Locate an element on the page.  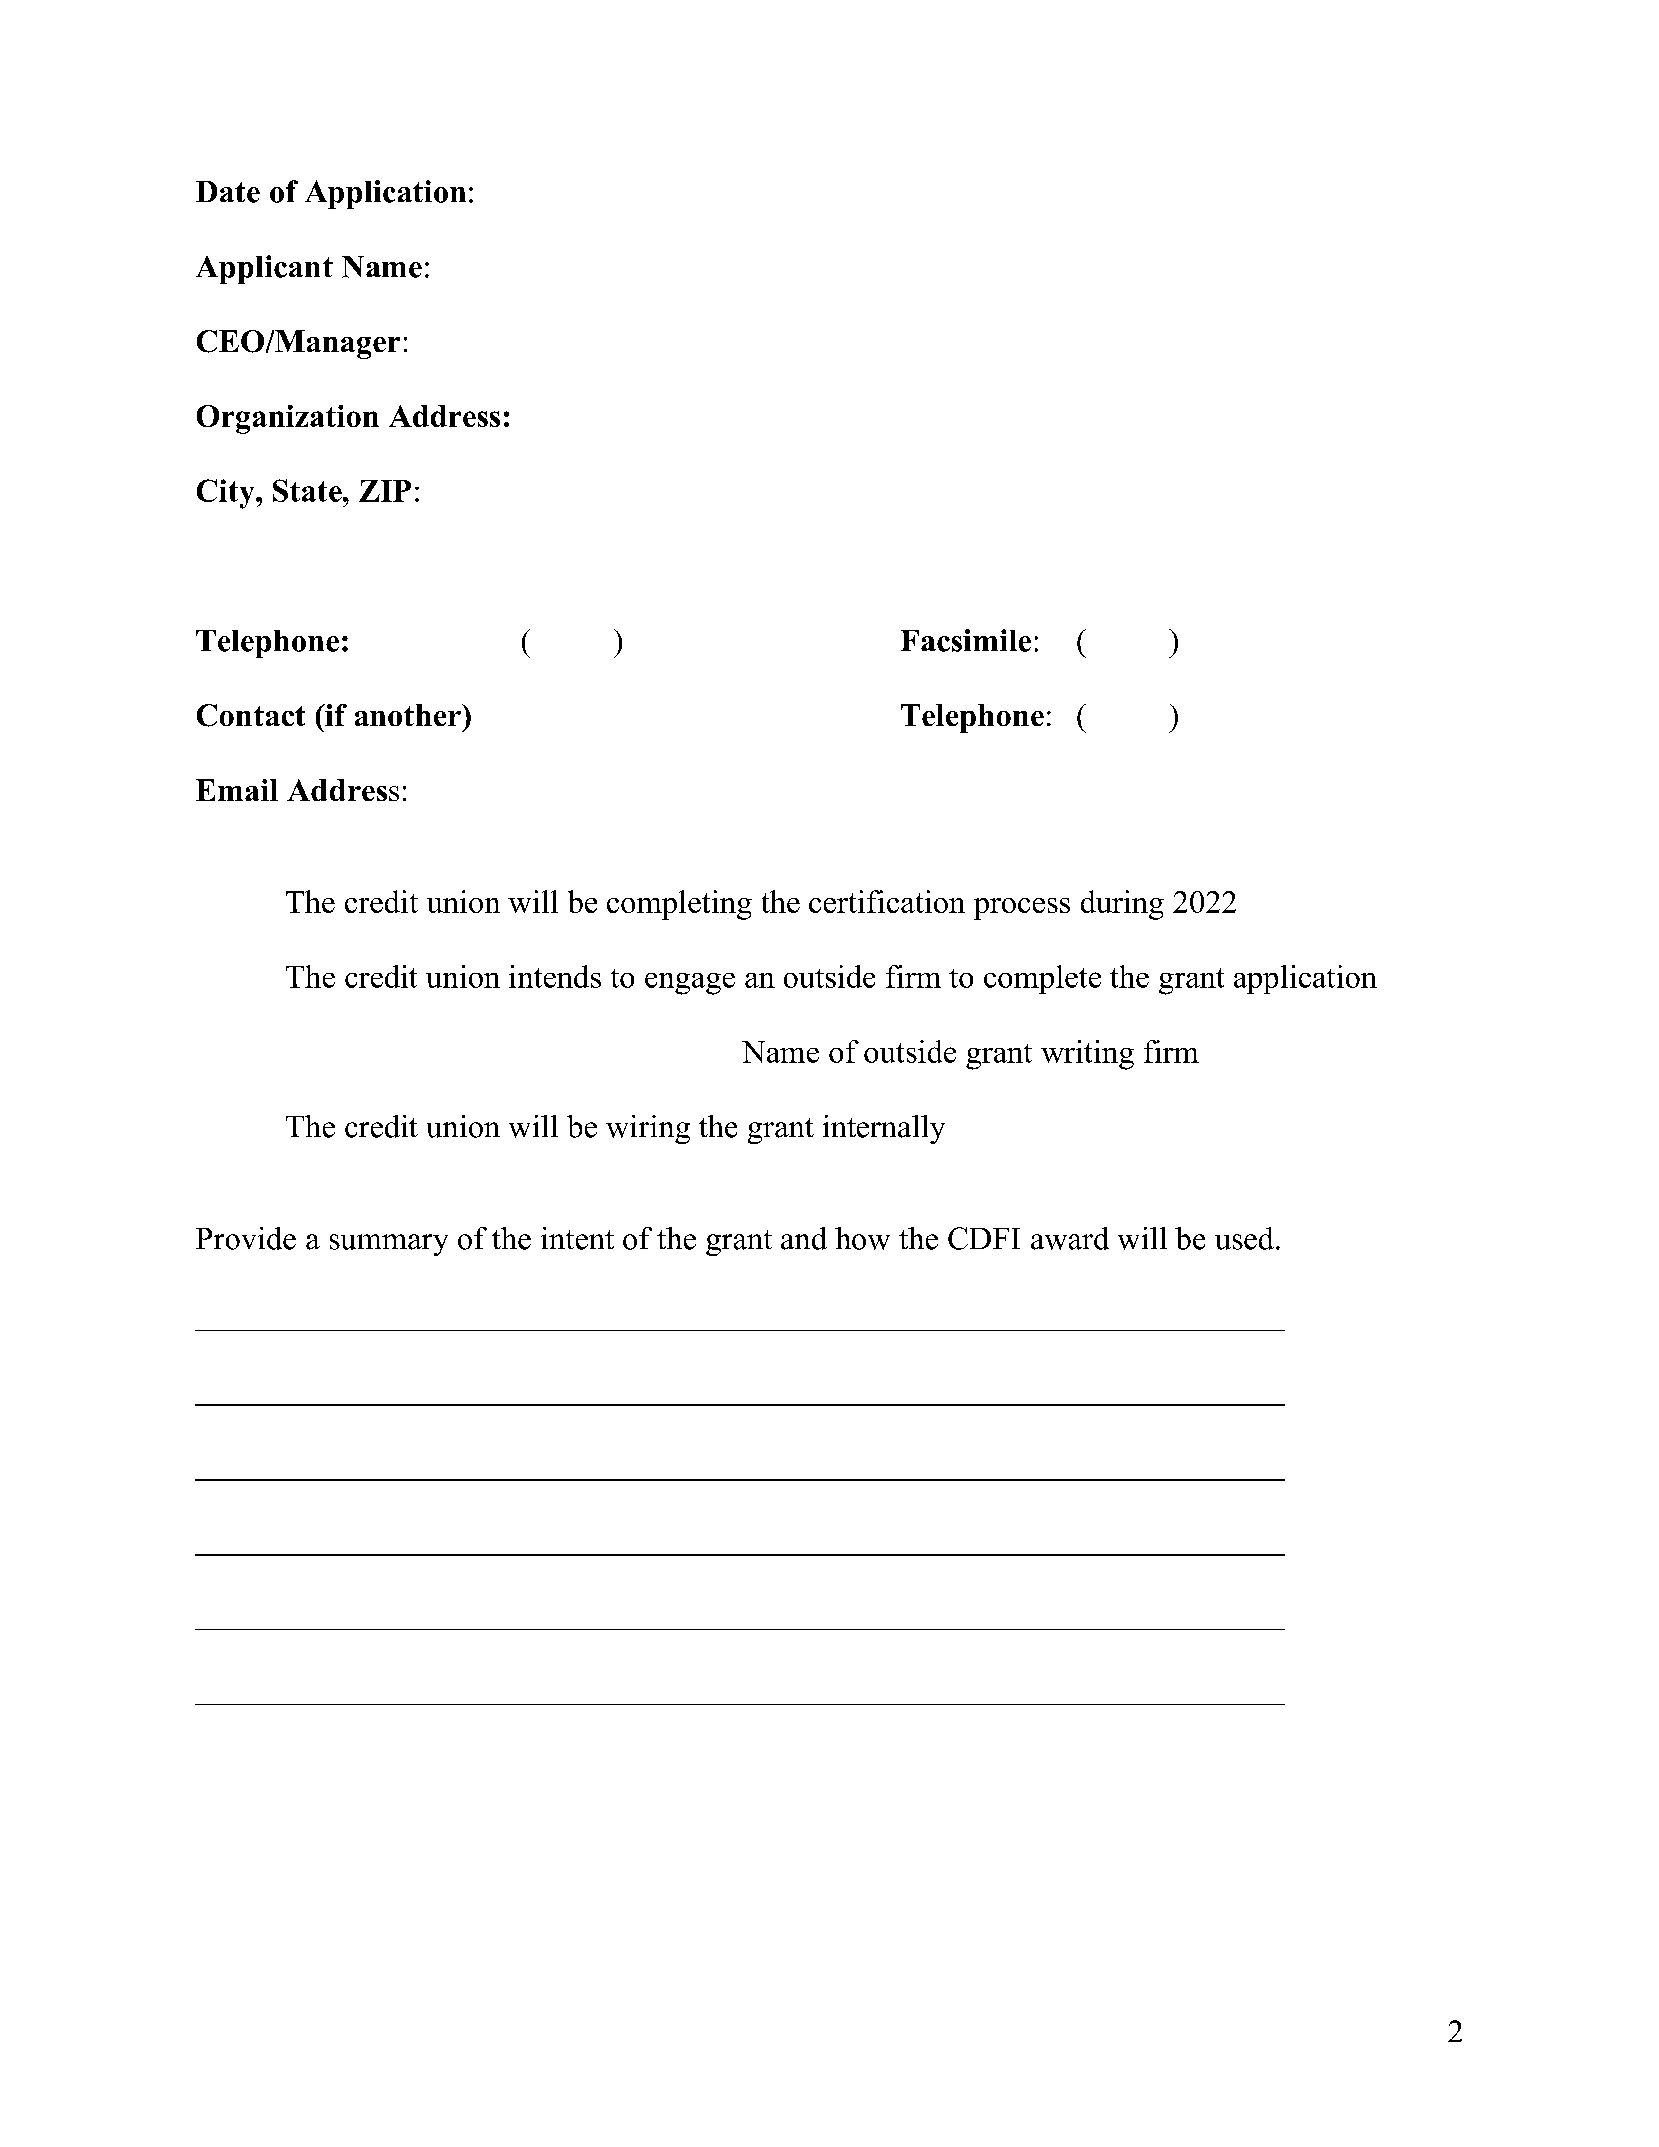
process is located at coordinates (1022, 909).
